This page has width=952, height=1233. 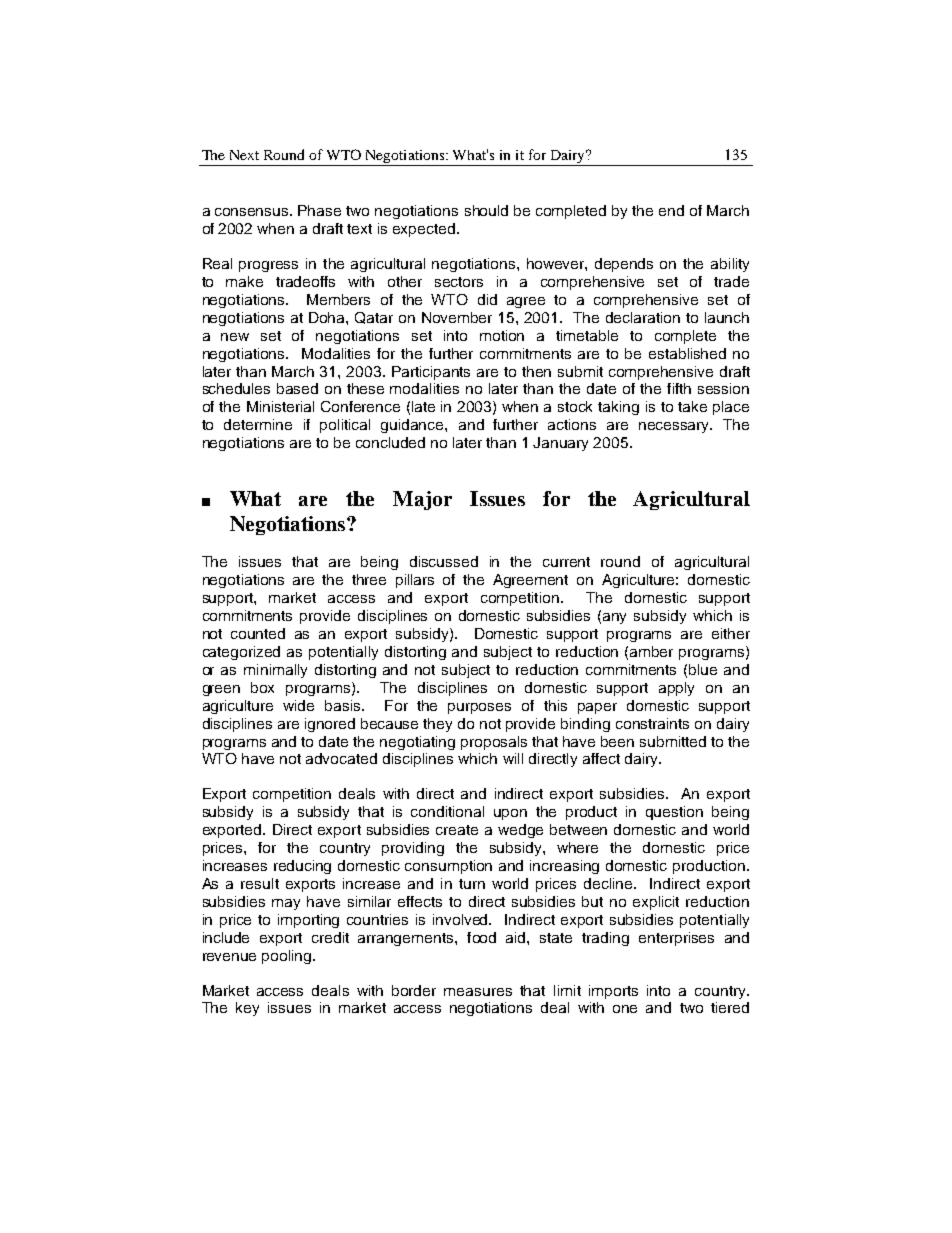 What do you see at coordinates (624, 265) in the page?
I see `depends` at bounding box center [624, 265].
